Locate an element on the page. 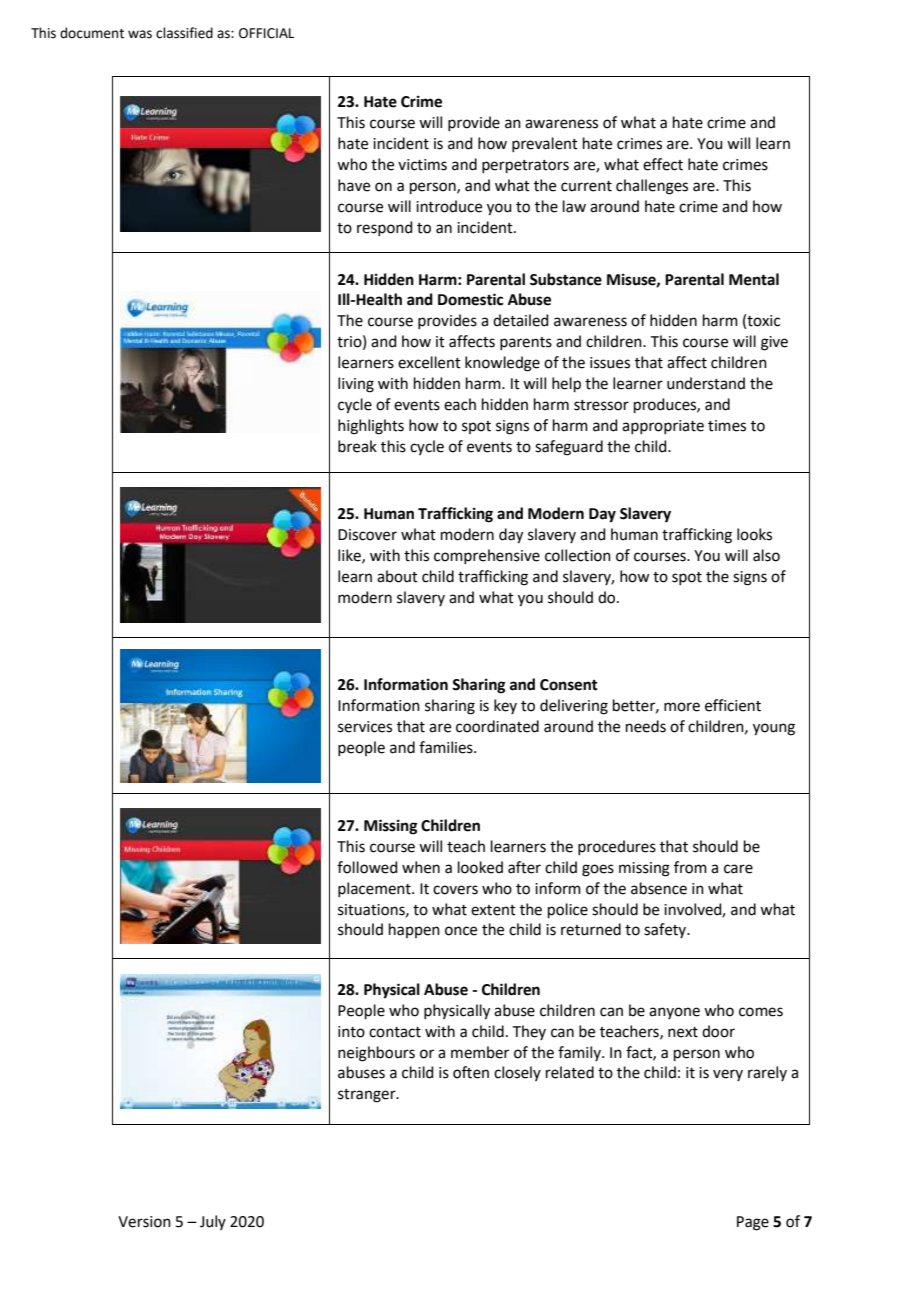 The image size is (924, 1308). classified is located at coordinates (184, 33).
